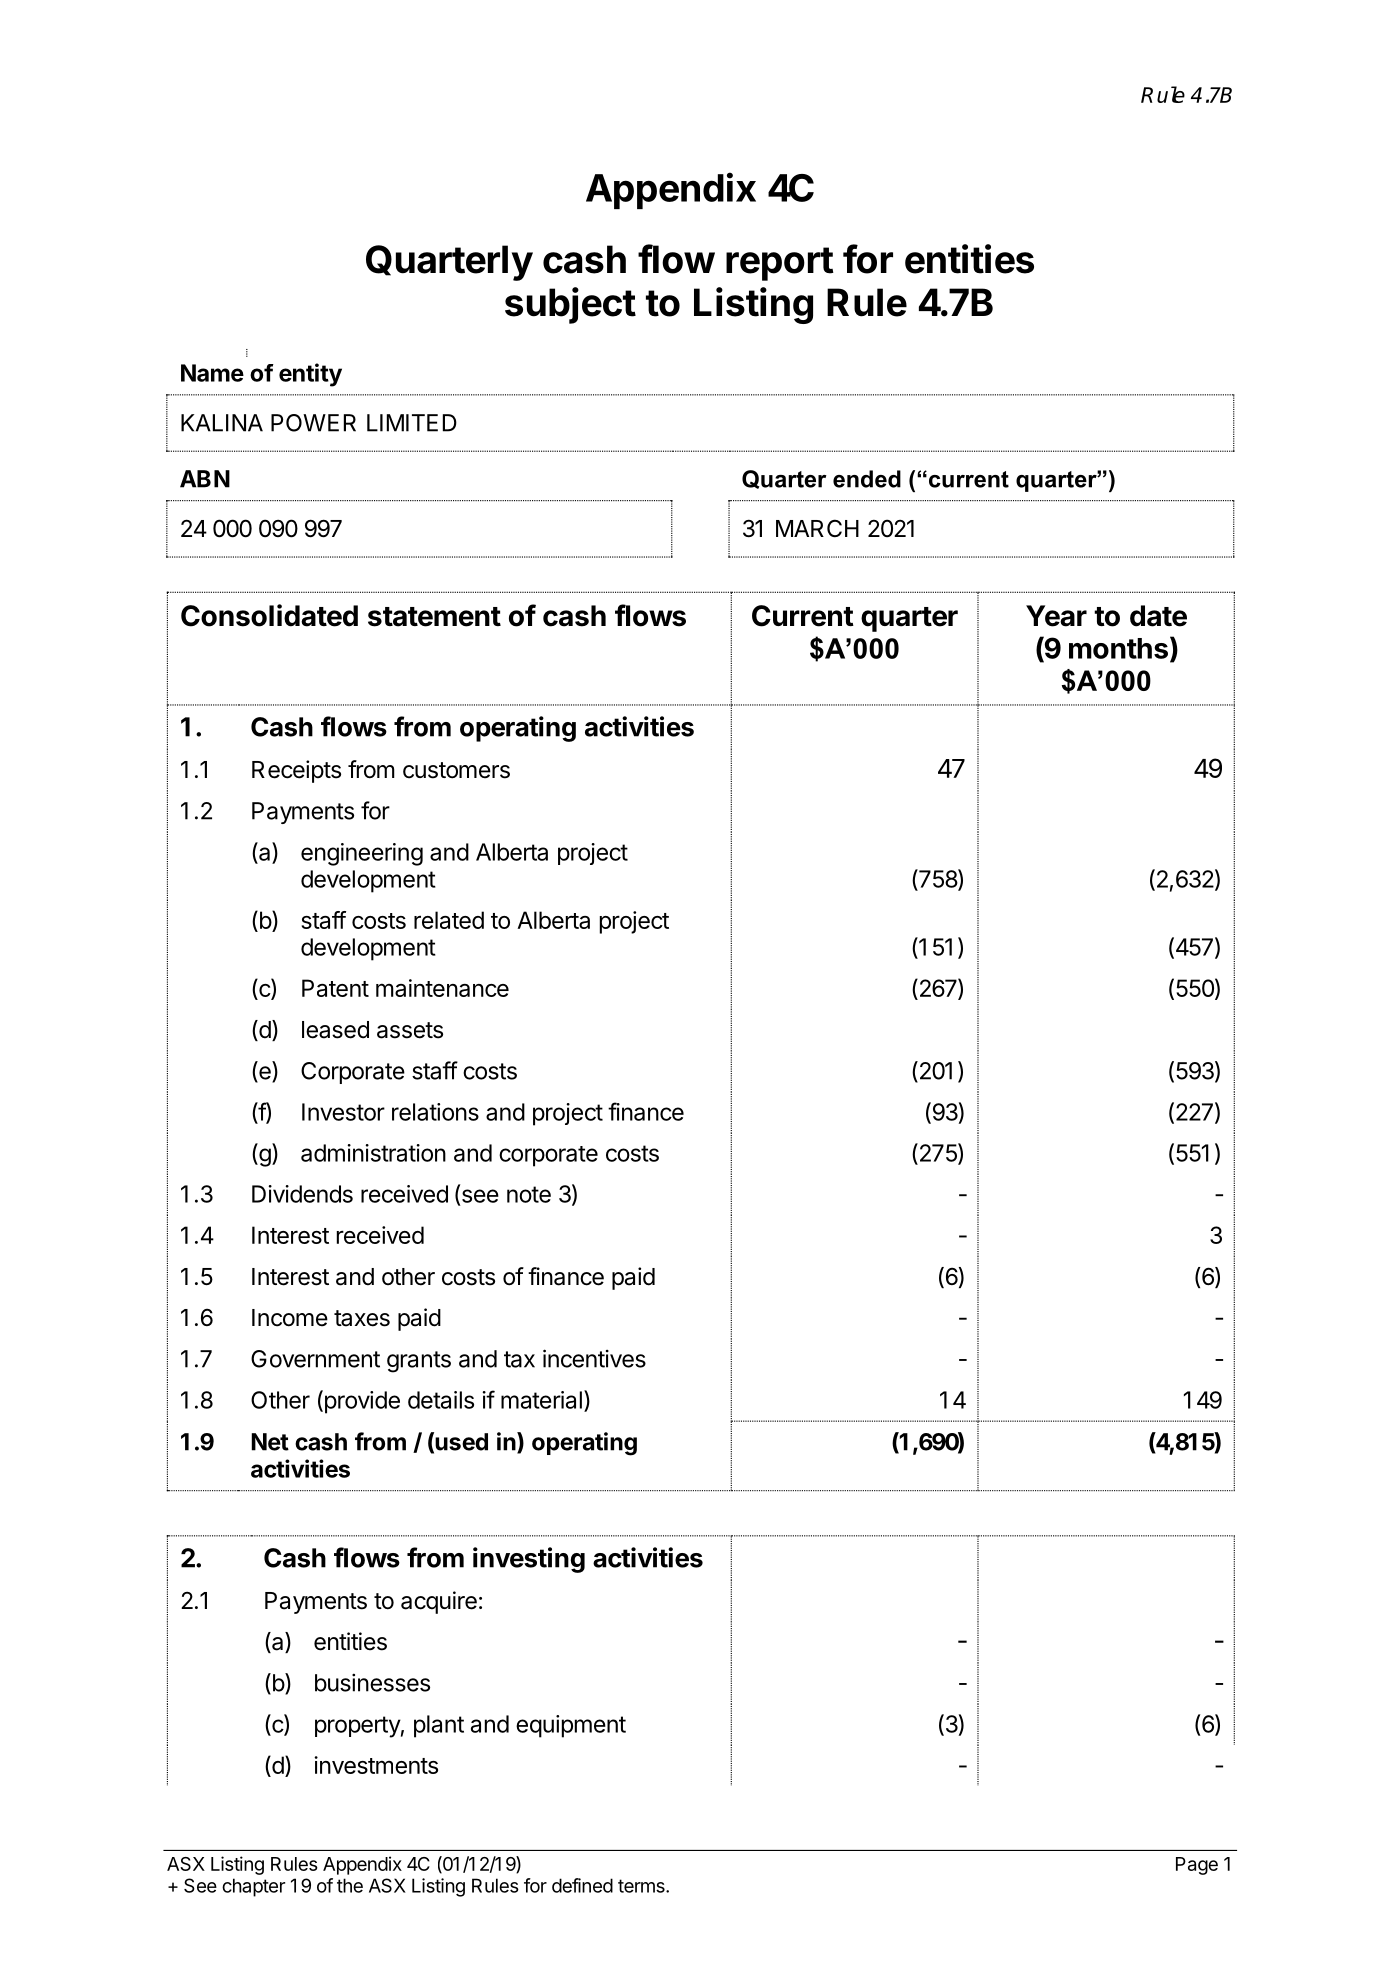 This screenshot has height=1980, width=1400. Describe the element at coordinates (1118, 648) in the screenshot. I see `months` at that location.
